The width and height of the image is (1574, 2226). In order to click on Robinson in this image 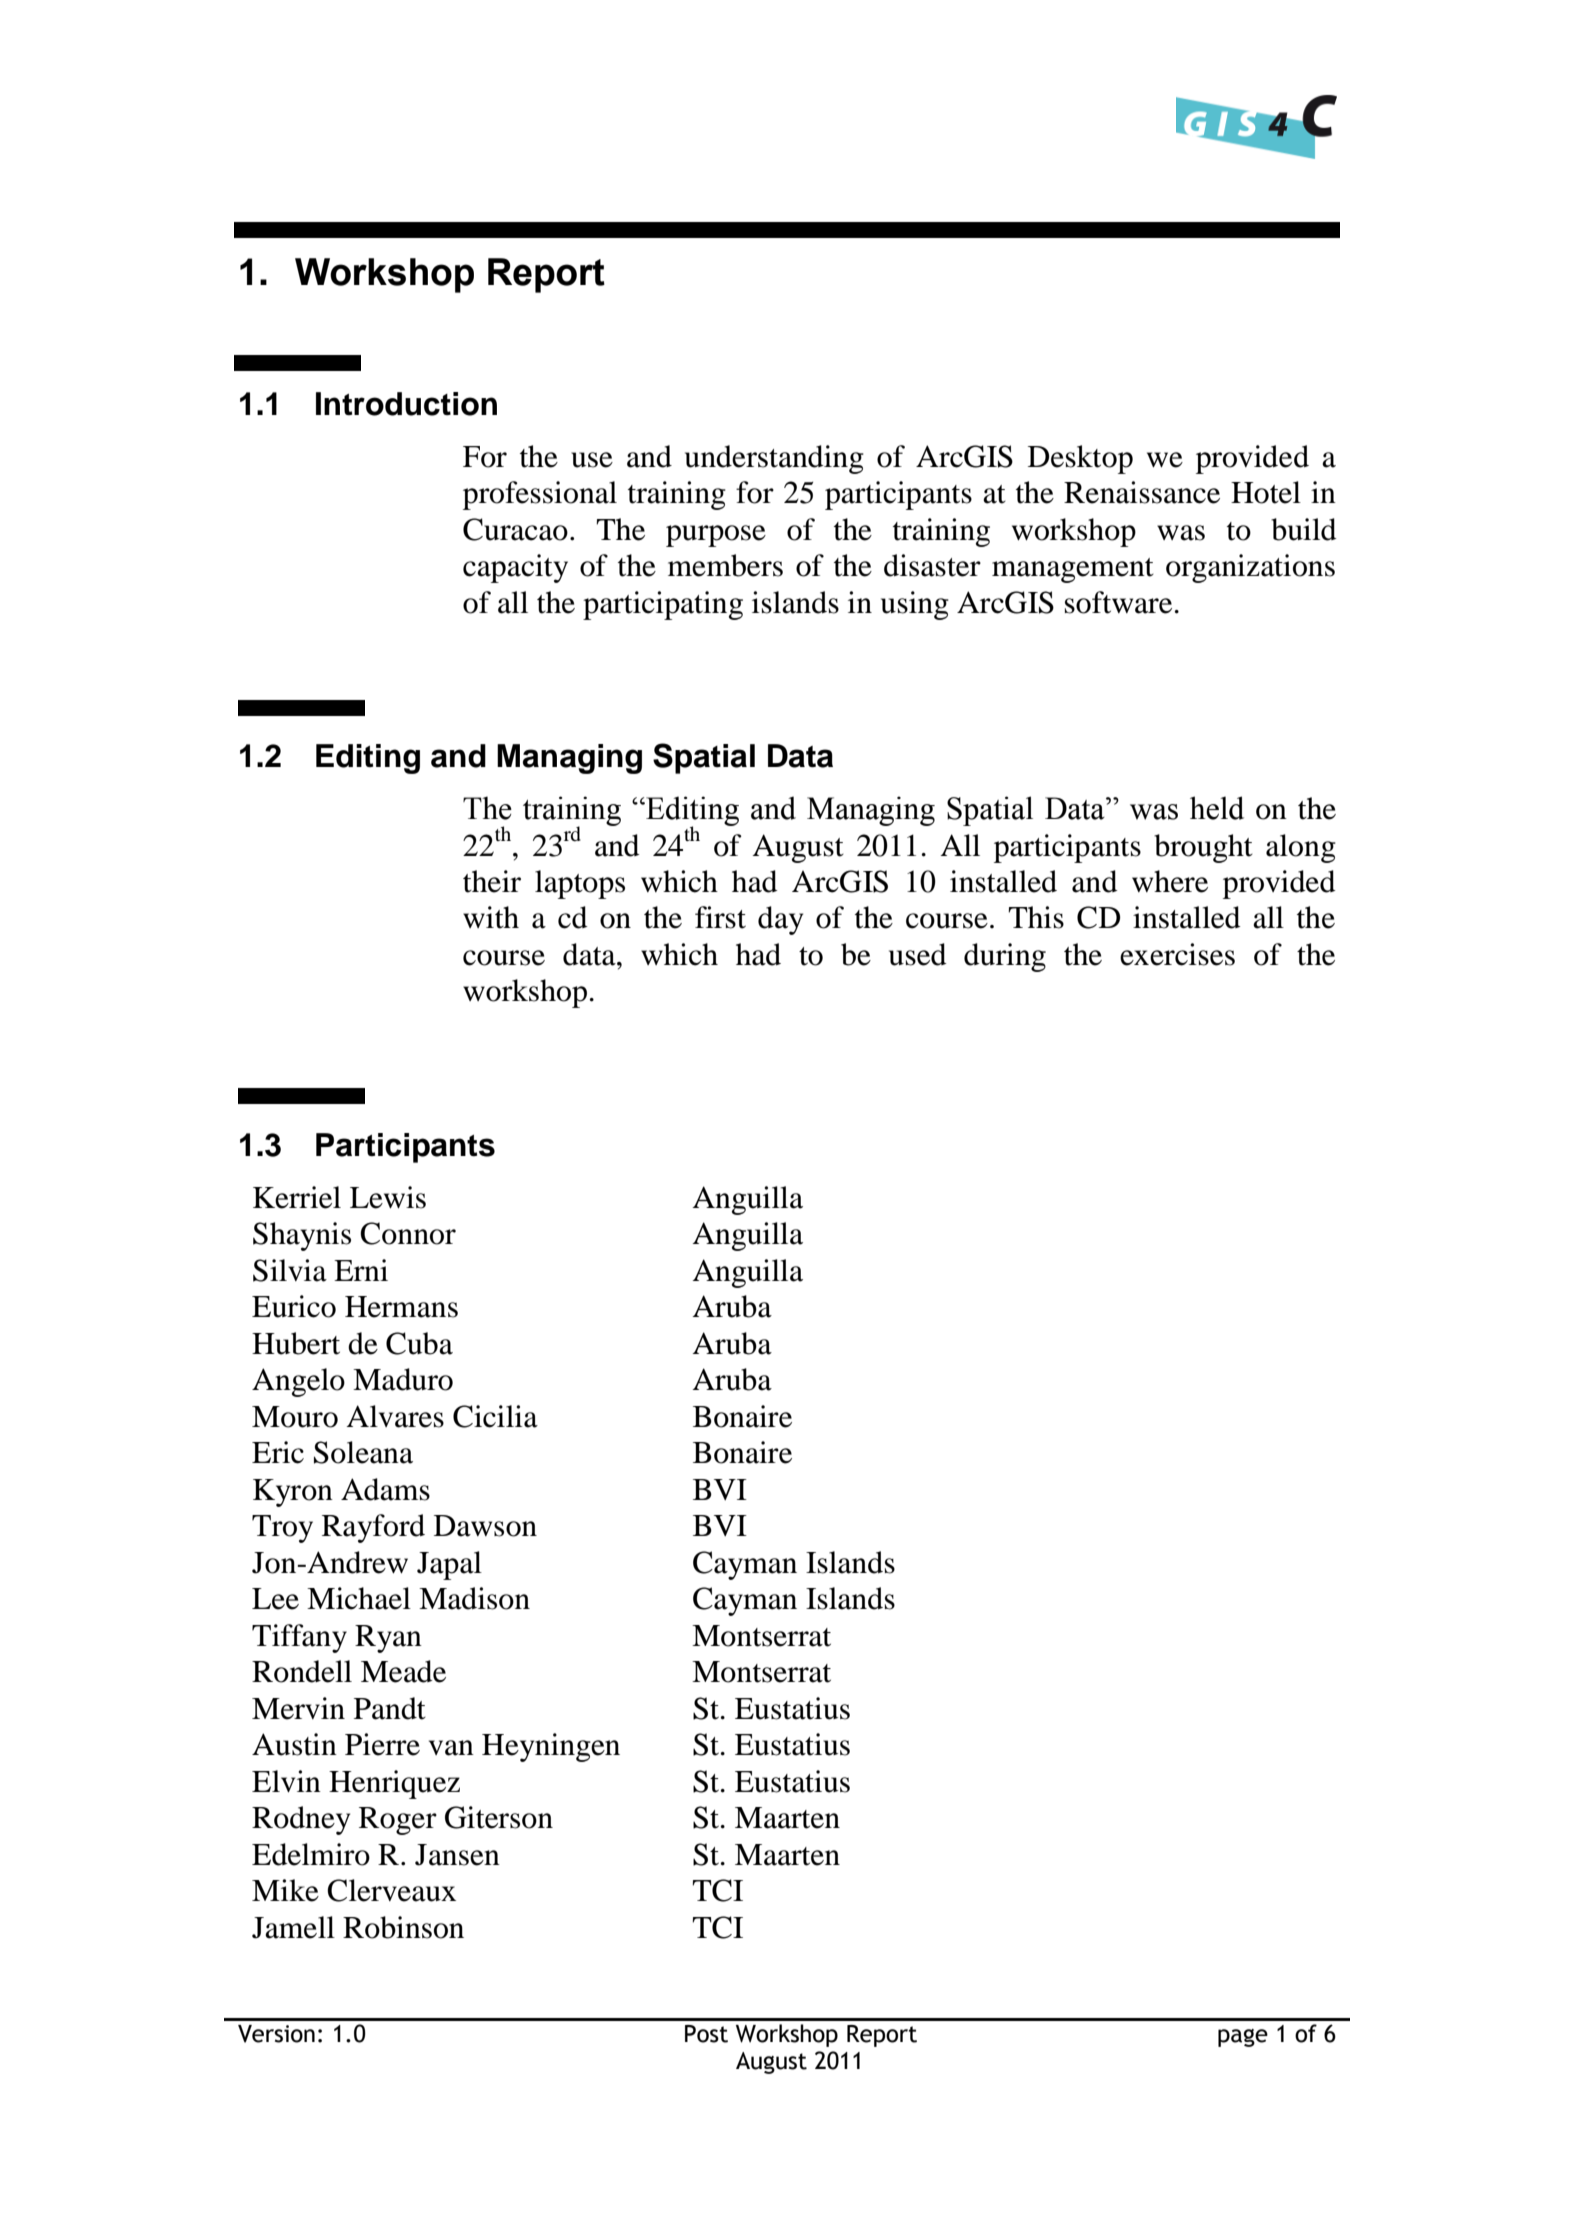, I will do `click(403, 1927)`.
